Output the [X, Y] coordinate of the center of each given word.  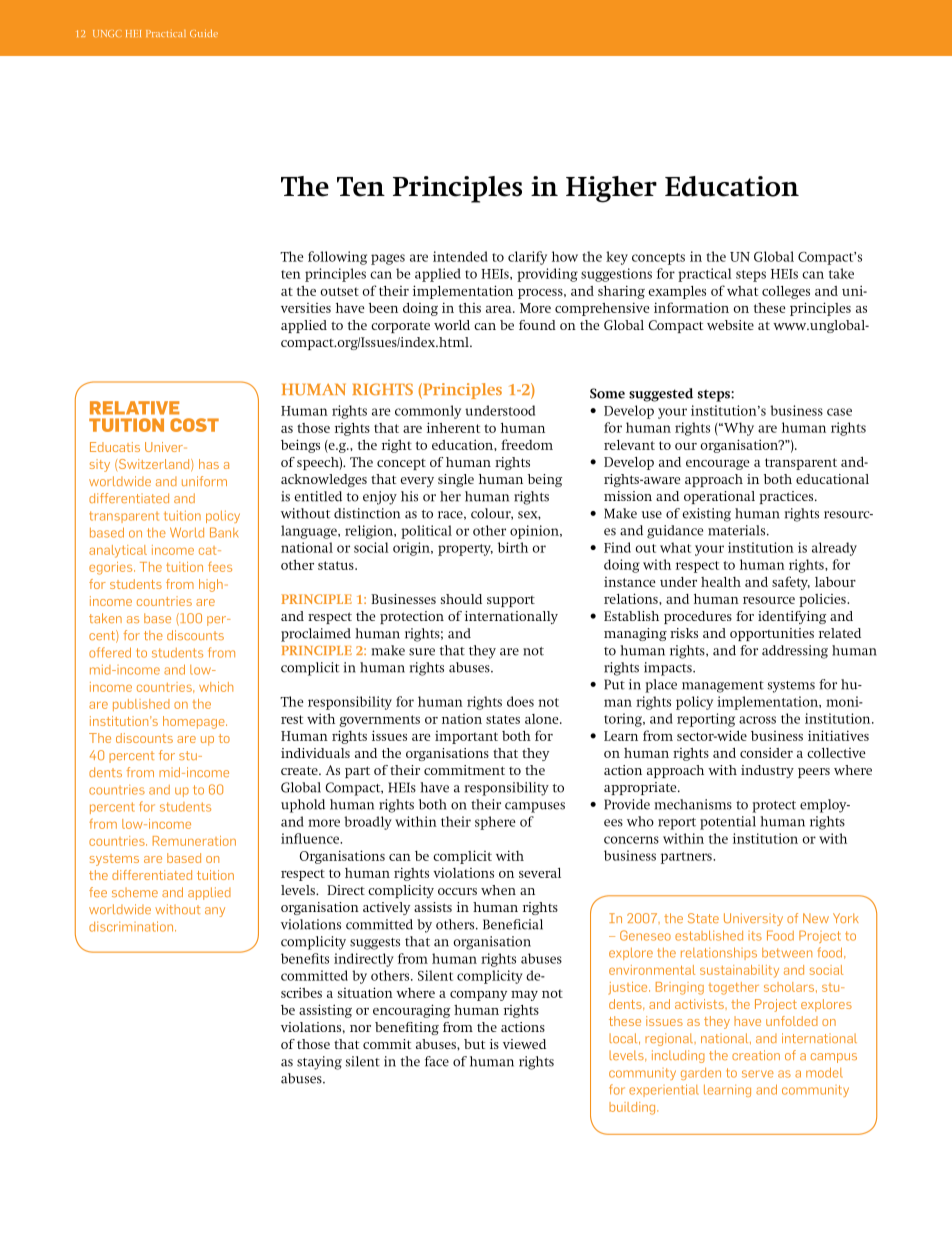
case [839, 412]
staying [319, 1063]
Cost [194, 425]
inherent [453, 427]
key [617, 258]
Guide [204, 33]
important [466, 737]
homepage [195, 722]
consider [766, 753]
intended [460, 256]
